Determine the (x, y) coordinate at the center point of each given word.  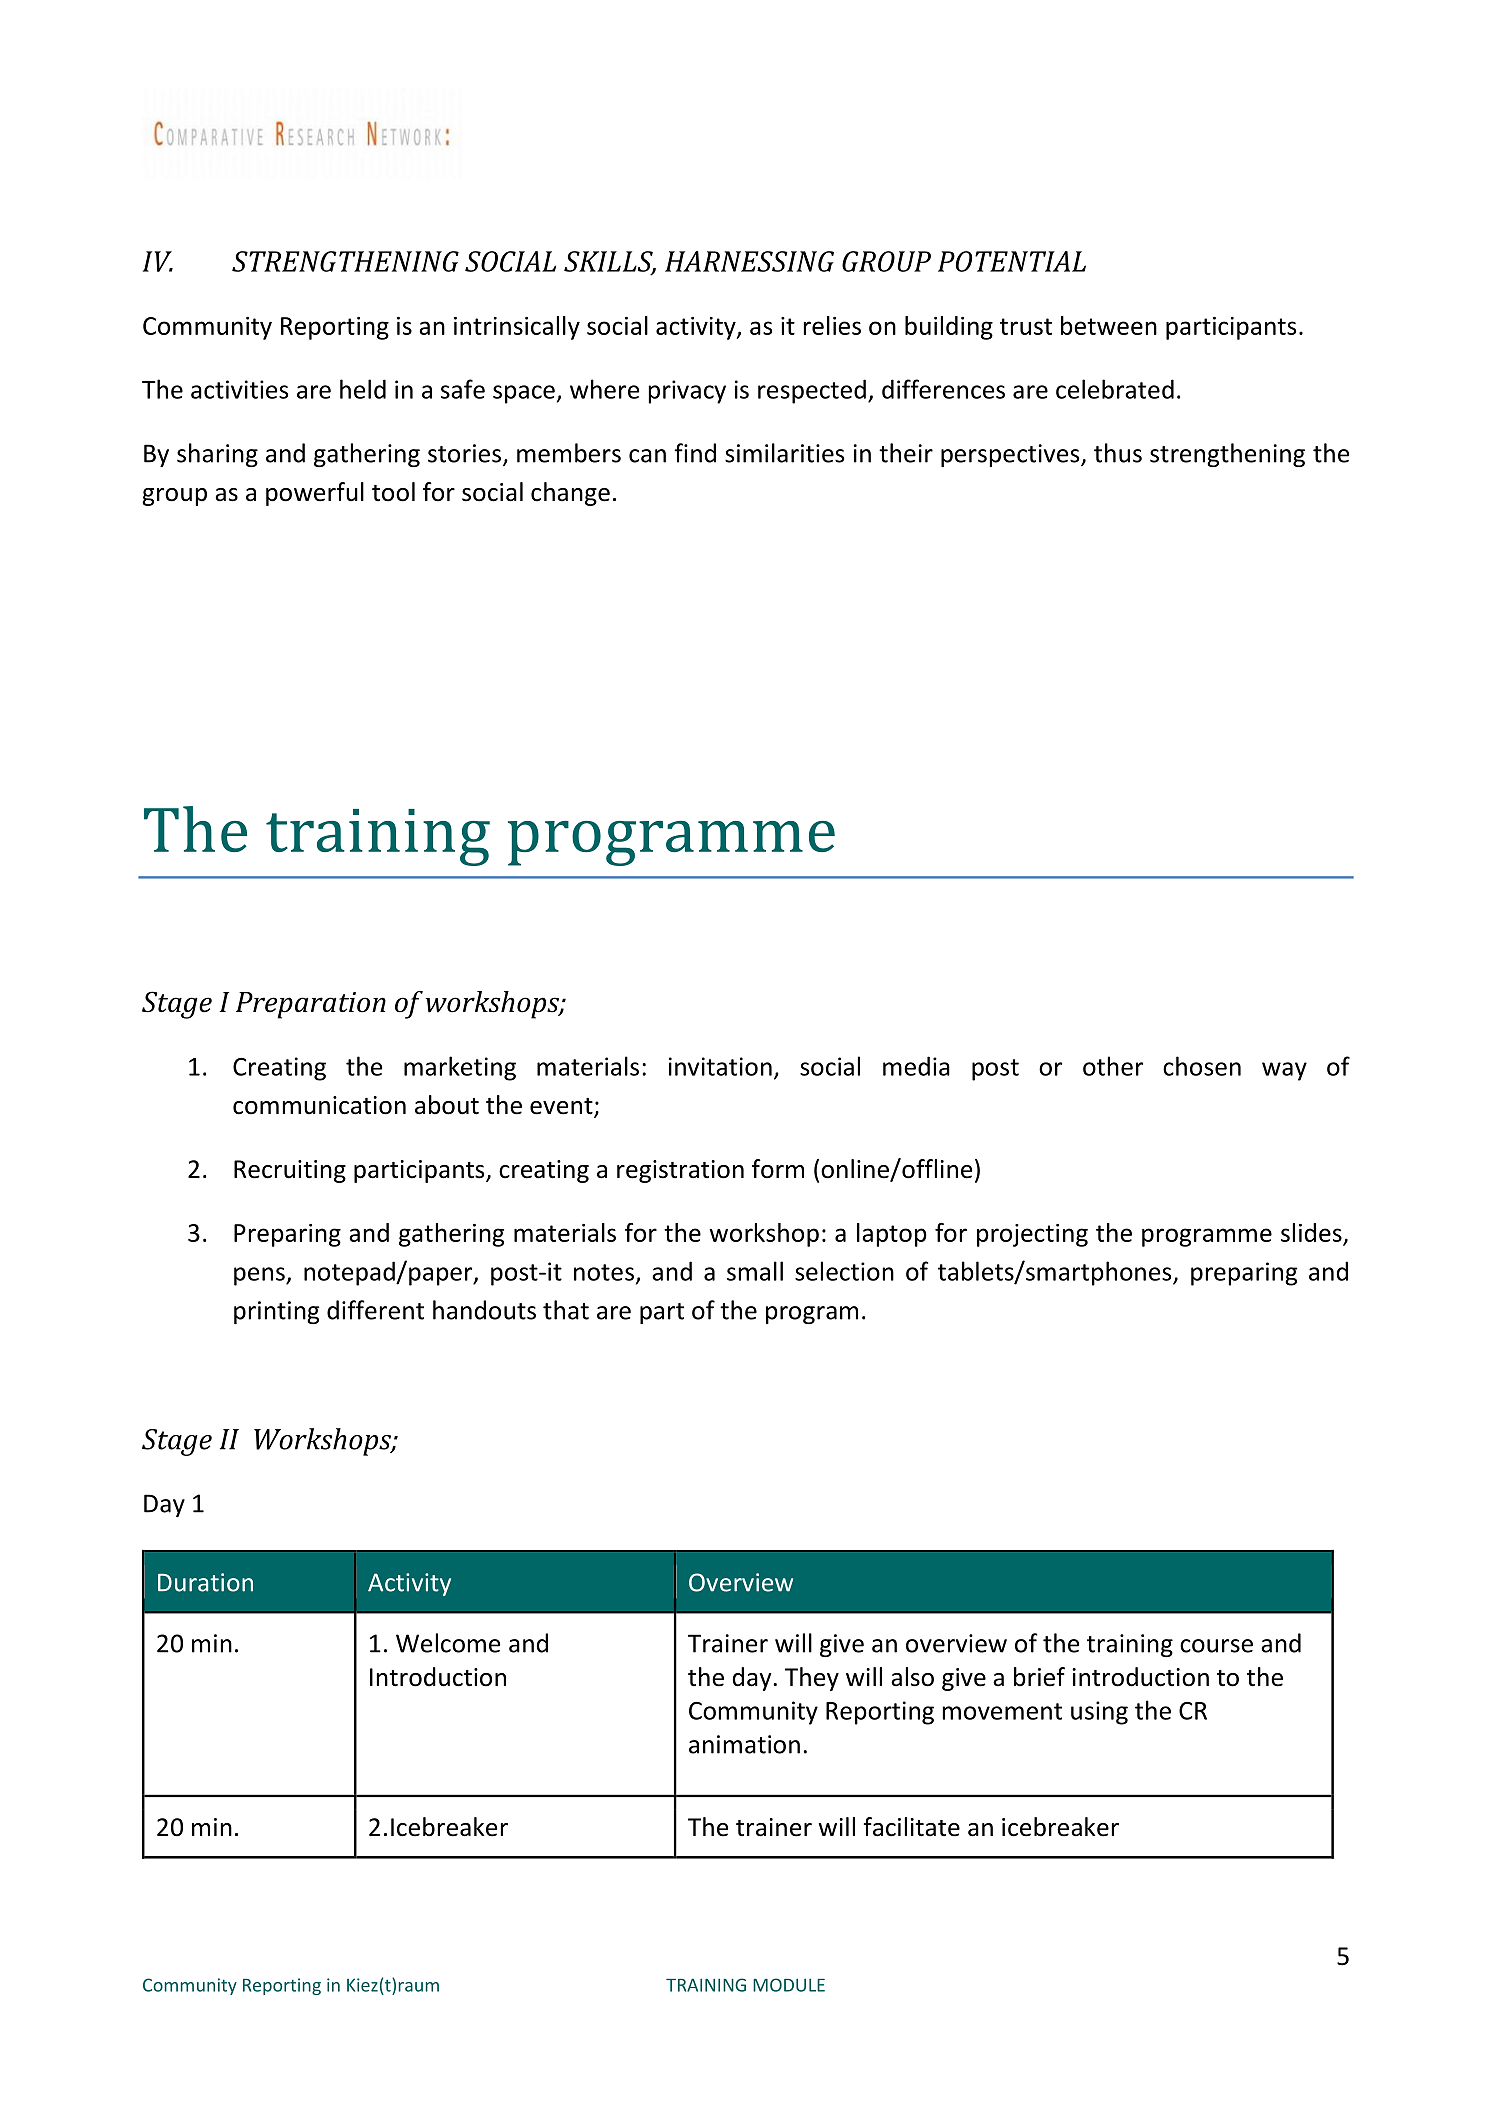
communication (319, 1105)
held (363, 389)
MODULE (789, 1985)
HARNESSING (749, 261)
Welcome (448, 1643)
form (778, 1169)
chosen (1202, 1066)
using (1099, 1713)
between (1109, 325)
